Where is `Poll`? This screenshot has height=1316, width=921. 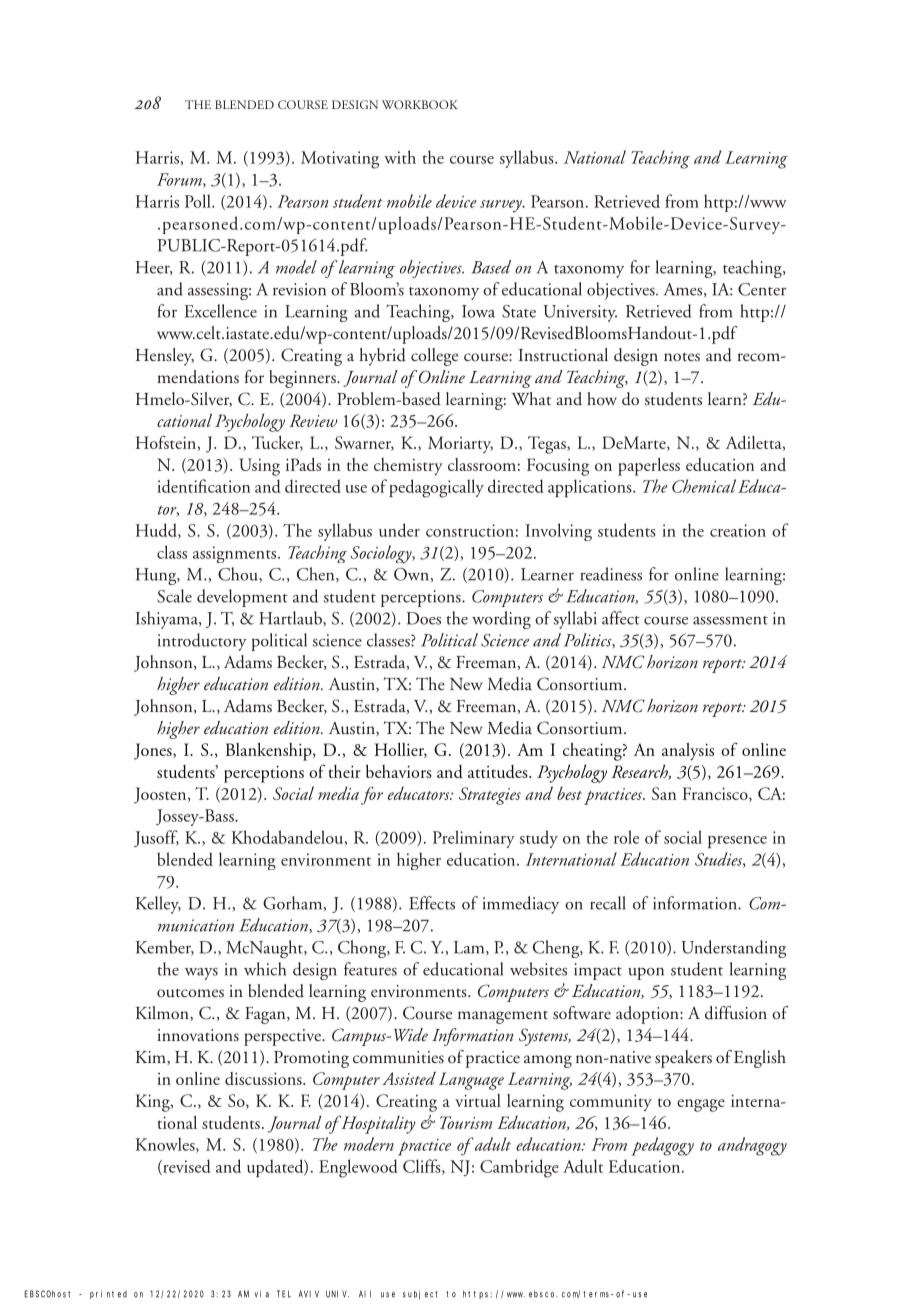 Poll is located at coordinates (199, 201).
